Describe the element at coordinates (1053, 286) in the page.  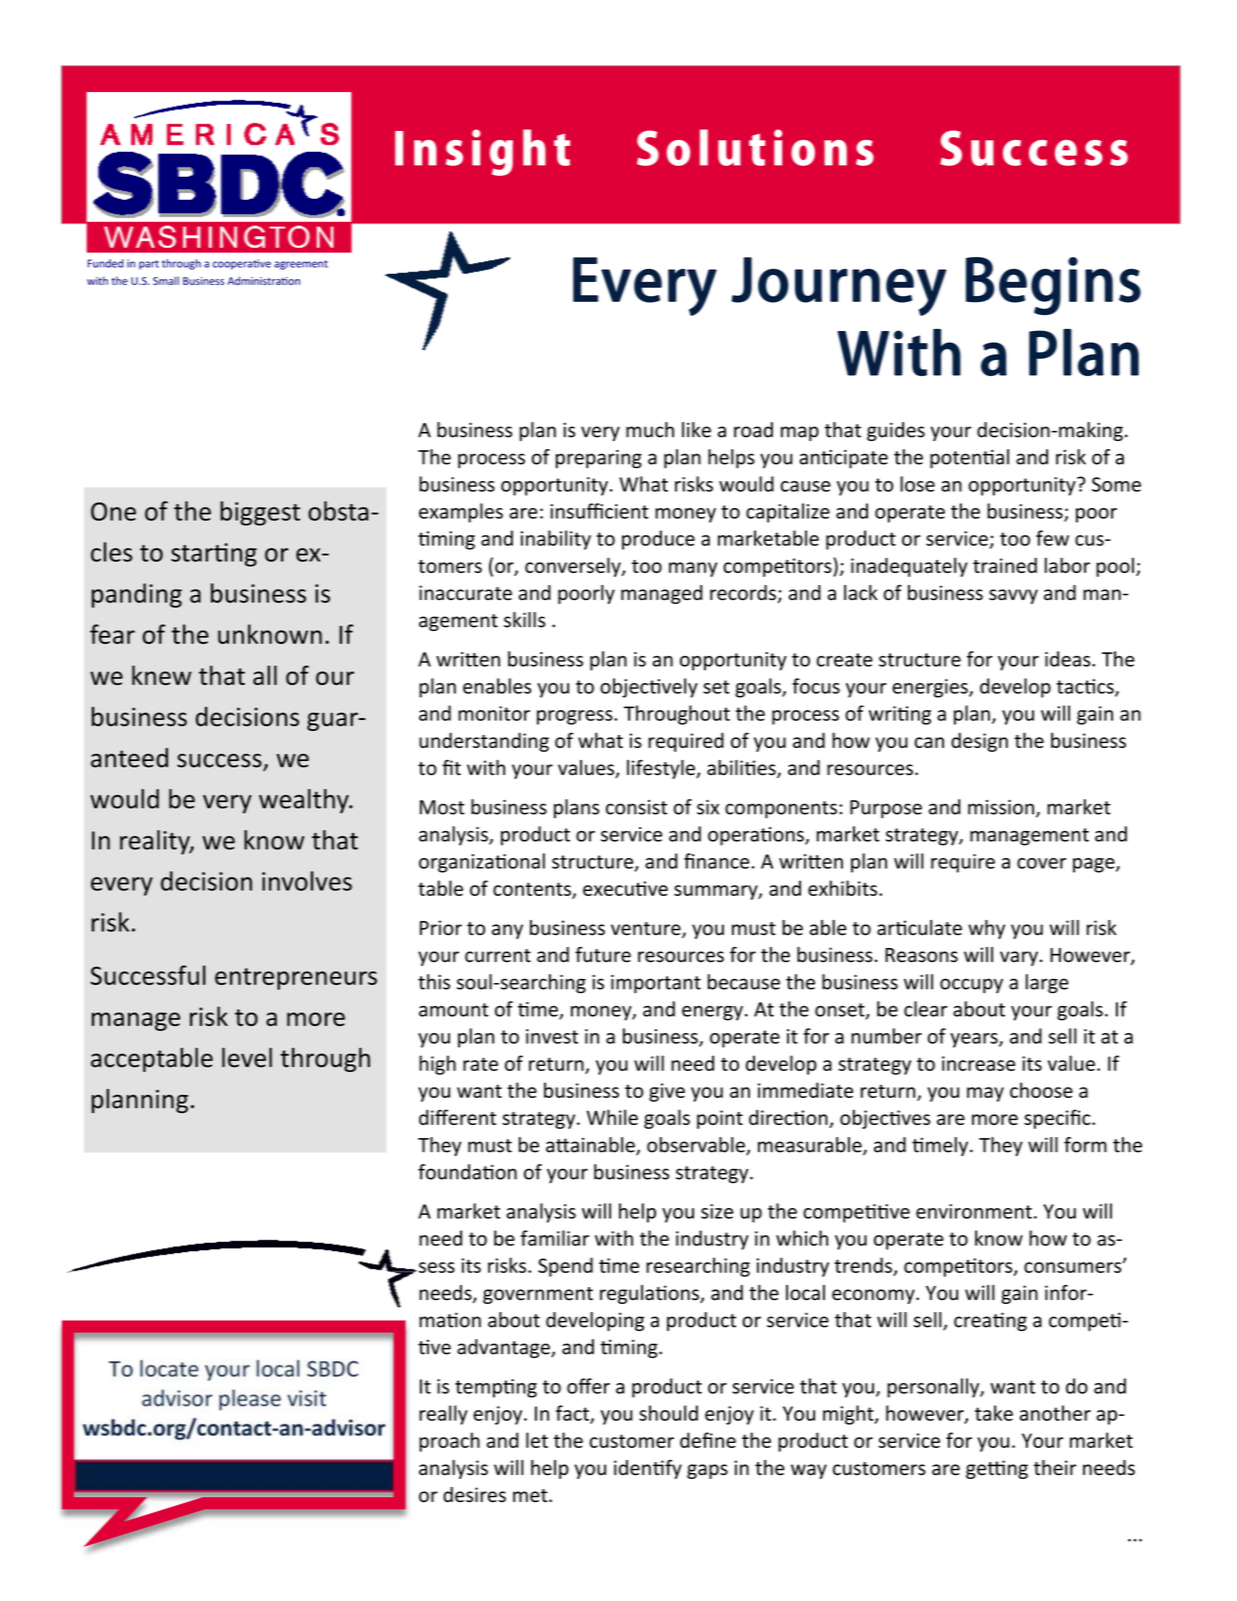
I see `Begins` at that location.
